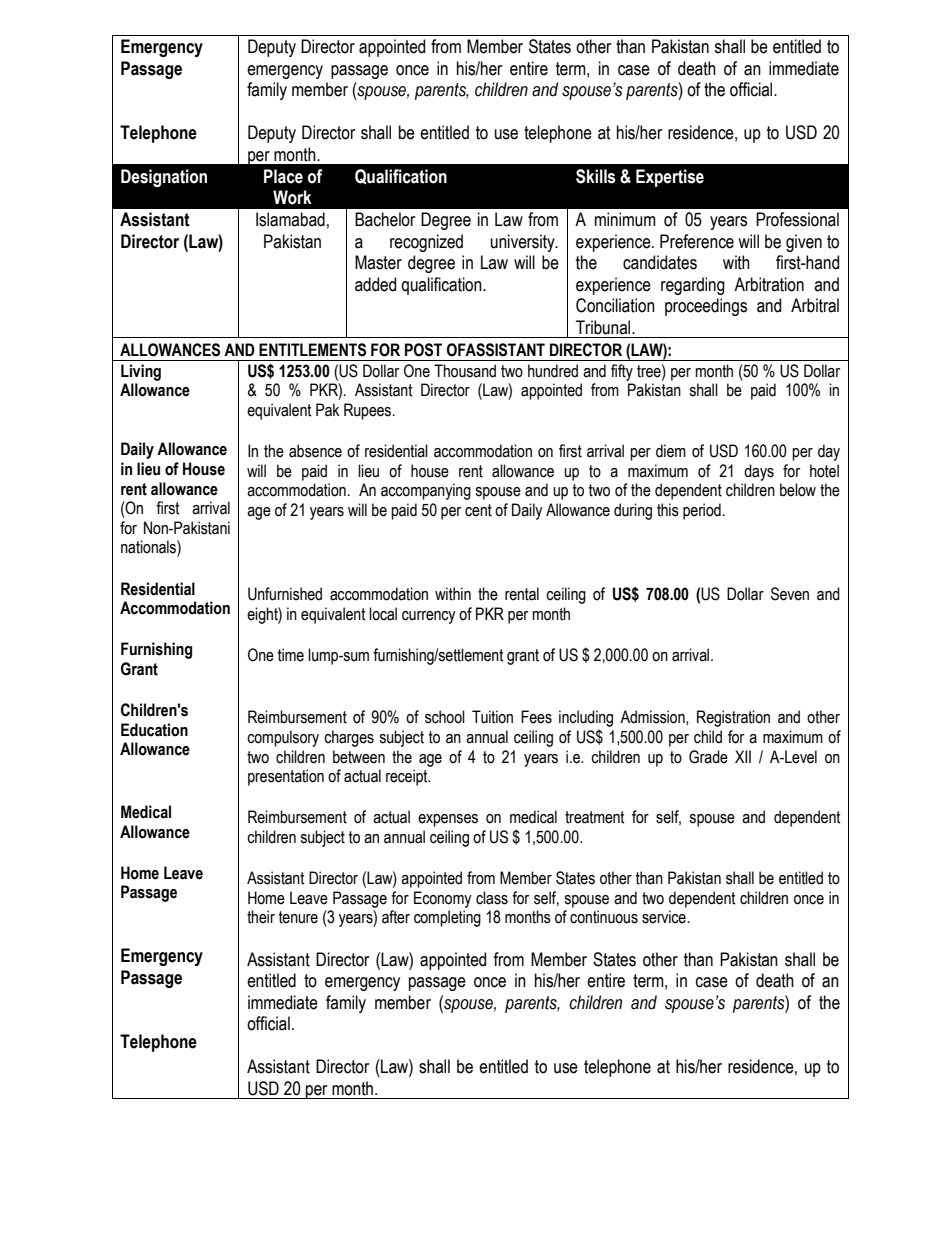  Describe the element at coordinates (283, 738) in the screenshot. I see `compulsory` at that location.
